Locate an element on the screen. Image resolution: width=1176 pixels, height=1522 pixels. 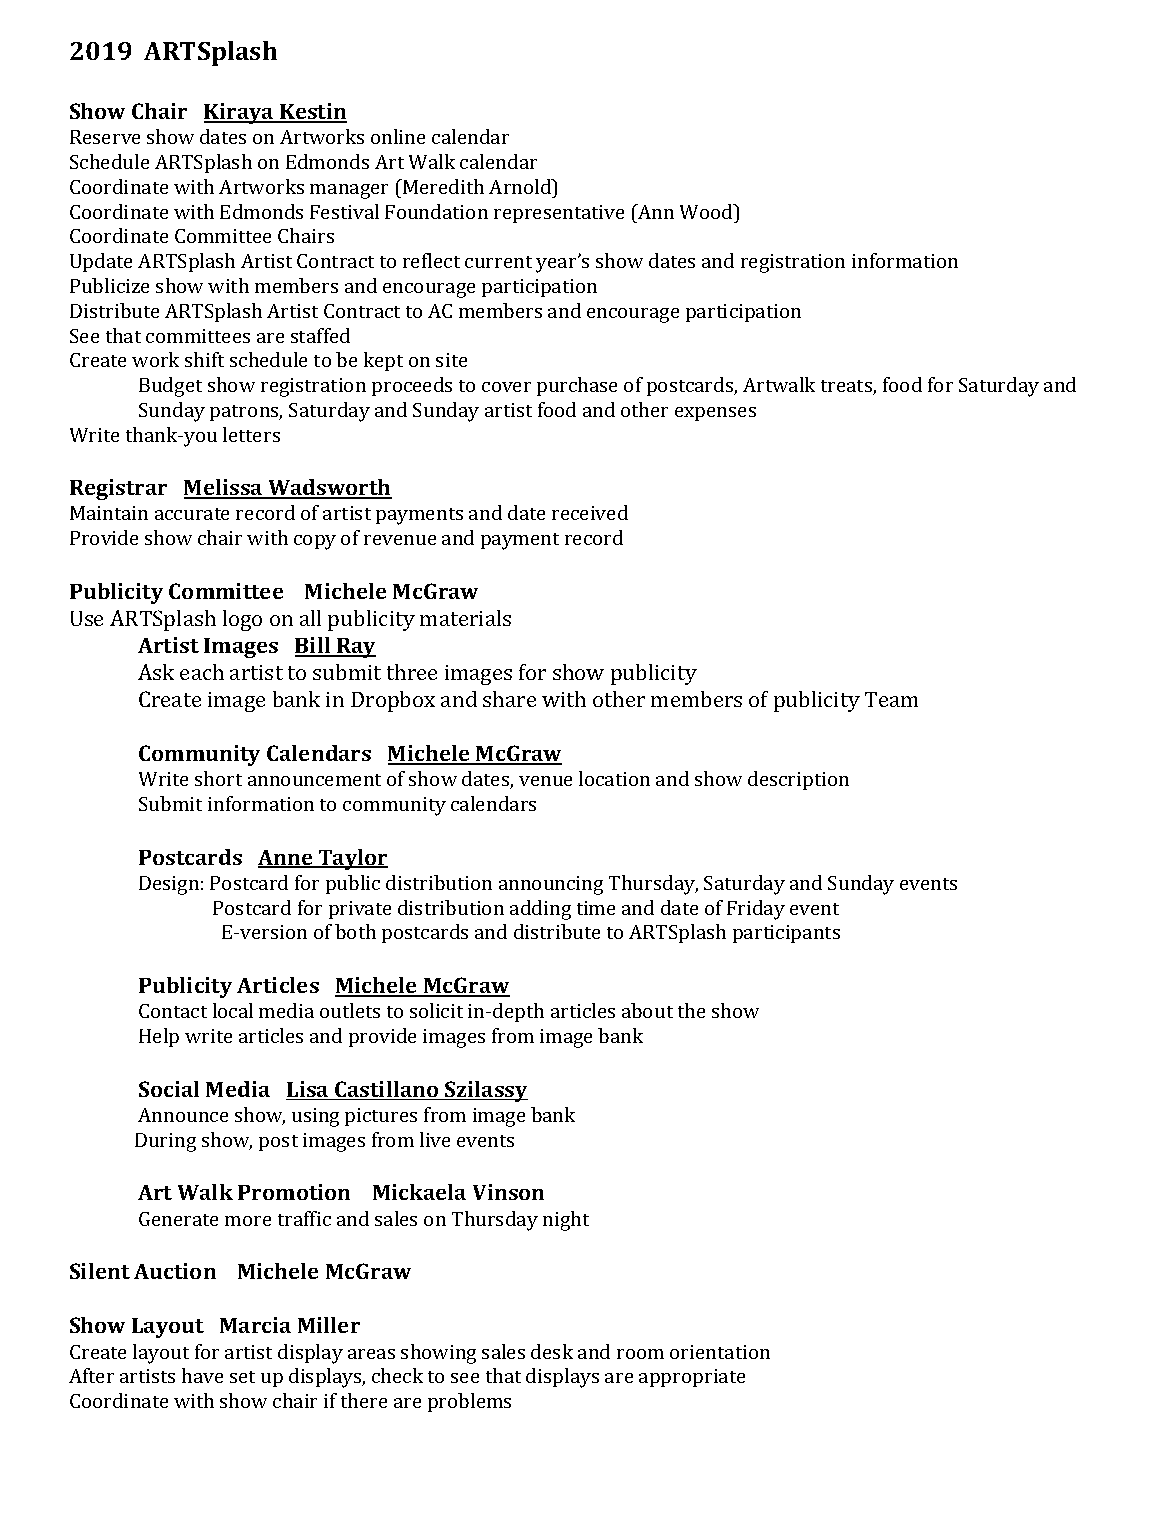
about is located at coordinates (647, 1010).
